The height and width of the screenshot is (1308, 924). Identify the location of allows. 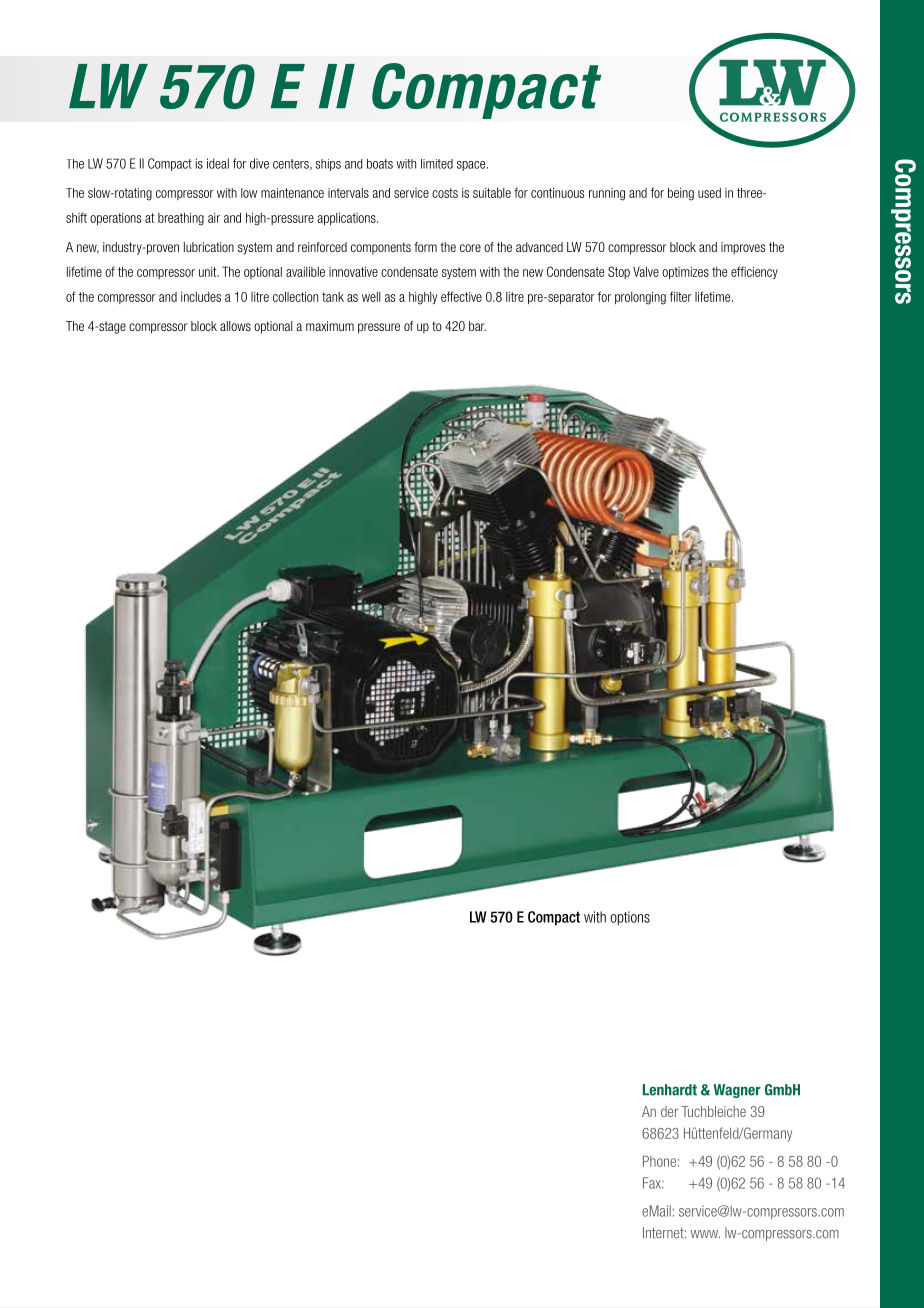
(235, 326).
